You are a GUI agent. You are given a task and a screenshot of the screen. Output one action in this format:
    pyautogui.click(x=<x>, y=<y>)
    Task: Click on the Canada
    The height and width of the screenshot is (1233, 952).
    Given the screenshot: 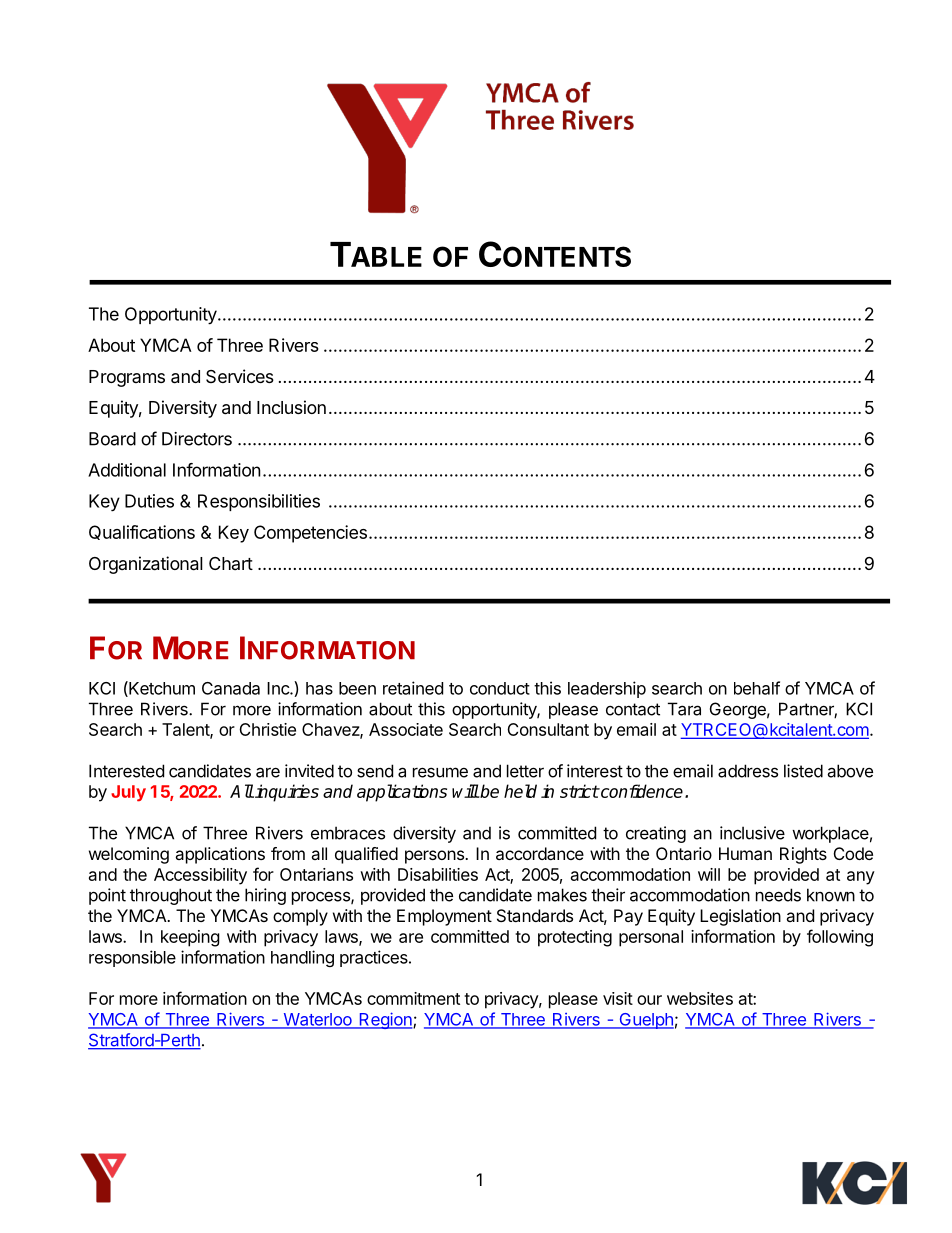 What is the action you would take?
    pyautogui.click(x=231, y=688)
